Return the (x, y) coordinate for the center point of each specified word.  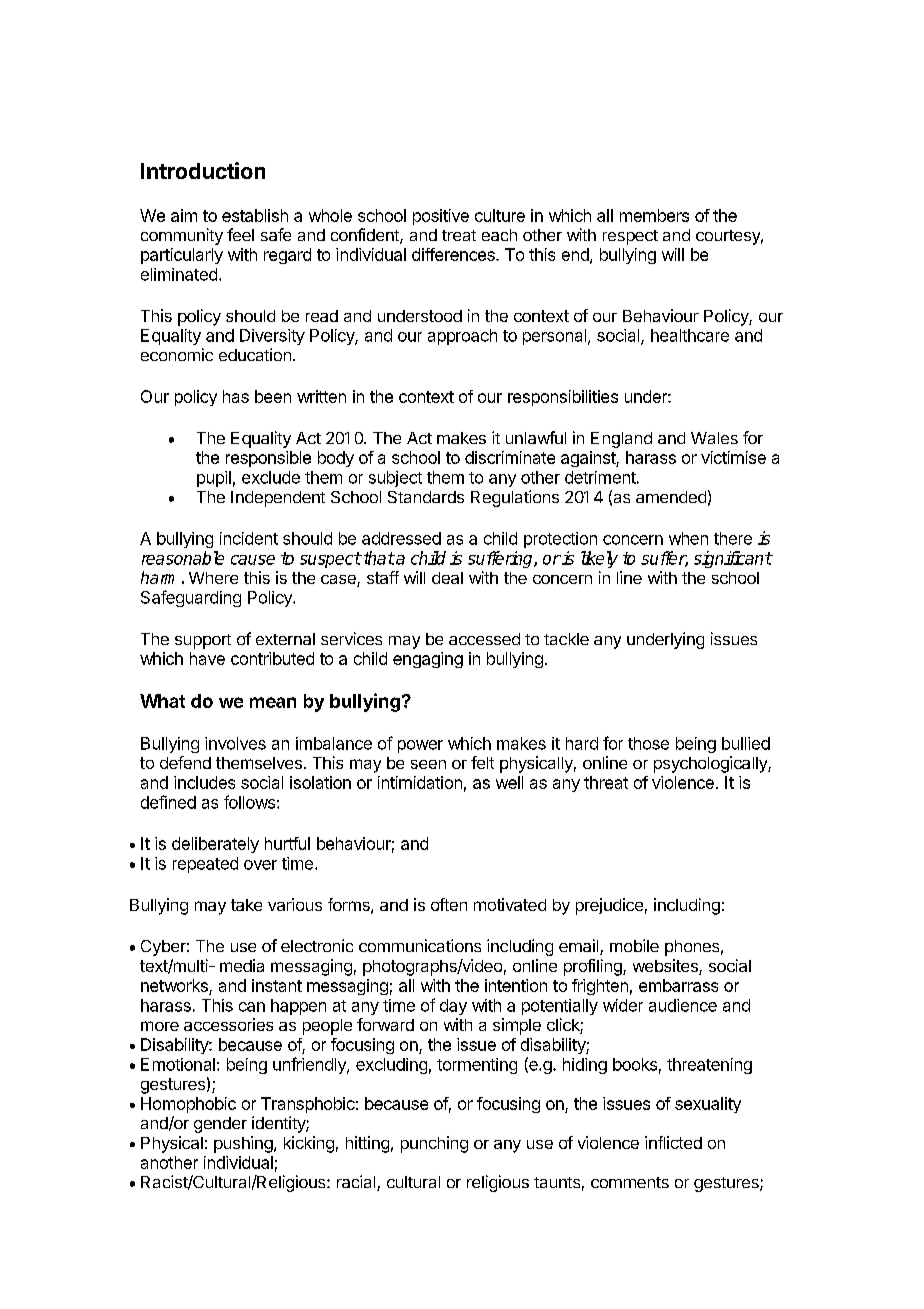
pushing (243, 1144)
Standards (426, 497)
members (654, 215)
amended (671, 497)
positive (441, 217)
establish (255, 215)
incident (249, 538)
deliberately (215, 845)
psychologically (711, 764)
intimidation (420, 782)
